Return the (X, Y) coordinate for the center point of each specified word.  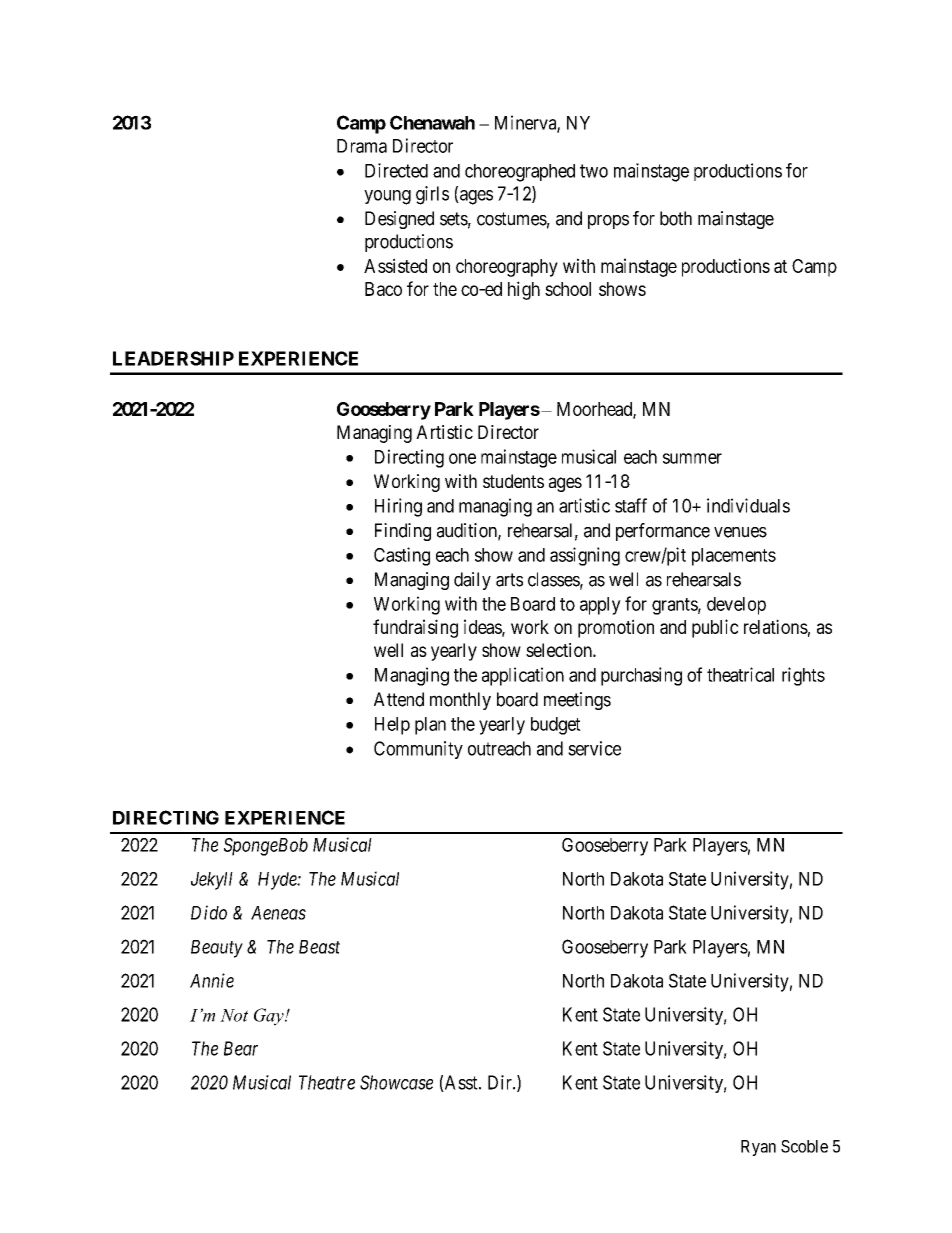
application (523, 676)
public (715, 628)
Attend (399, 699)
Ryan (758, 1148)
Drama (362, 146)
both (676, 218)
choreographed (520, 173)
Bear (241, 1048)
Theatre (327, 1082)
